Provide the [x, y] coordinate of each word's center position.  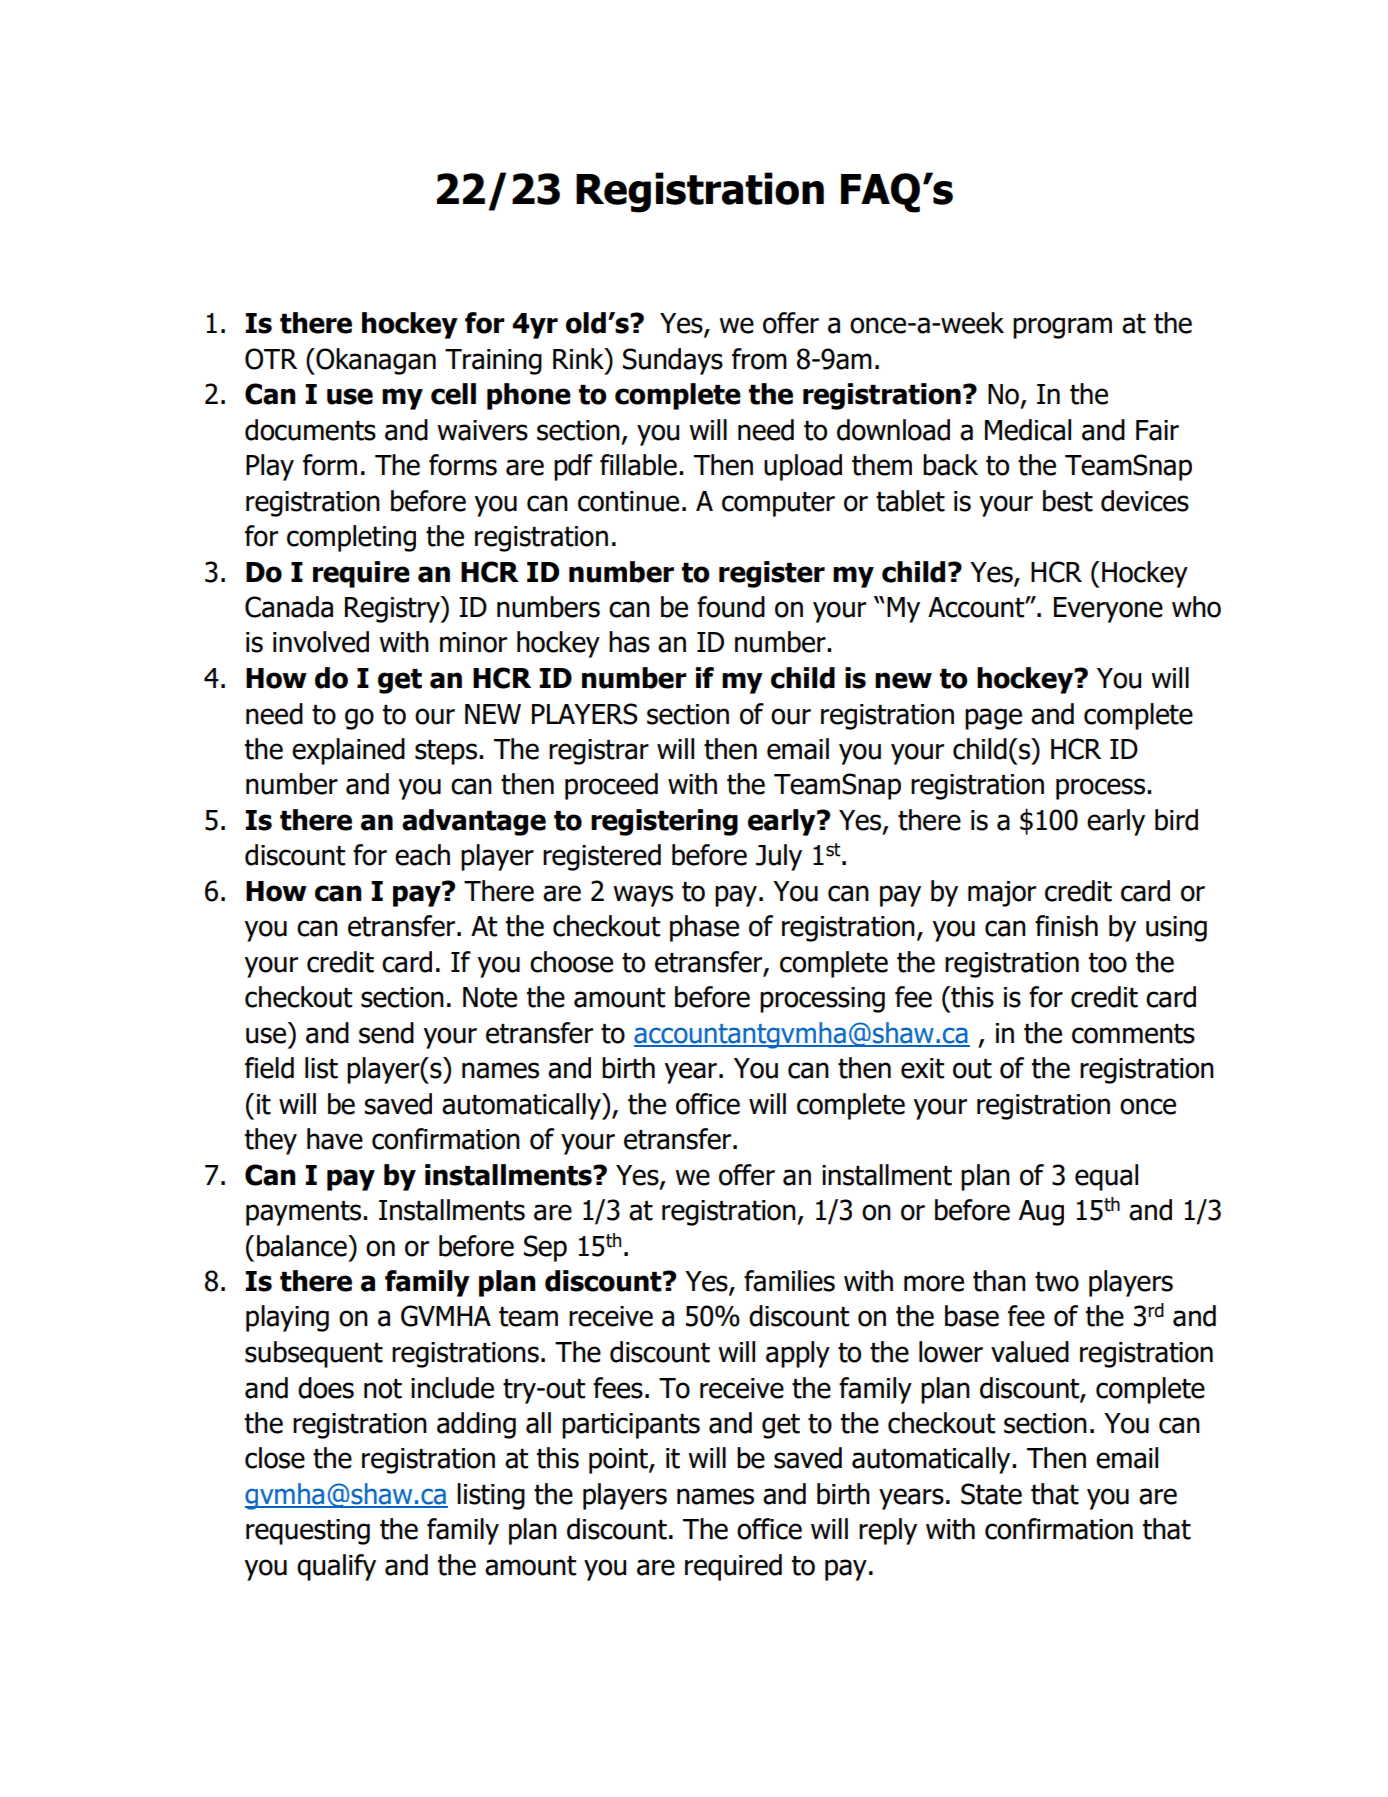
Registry [393, 609]
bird [1176, 820]
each [422, 855]
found [731, 607]
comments [1133, 1034]
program [1062, 328]
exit [922, 1068]
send [386, 1033]
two [1057, 1282]
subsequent [314, 1354]
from [759, 359]
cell [453, 394]
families [789, 1281]
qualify [336, 1567]
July [779, 857]
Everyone [1108, 610]
